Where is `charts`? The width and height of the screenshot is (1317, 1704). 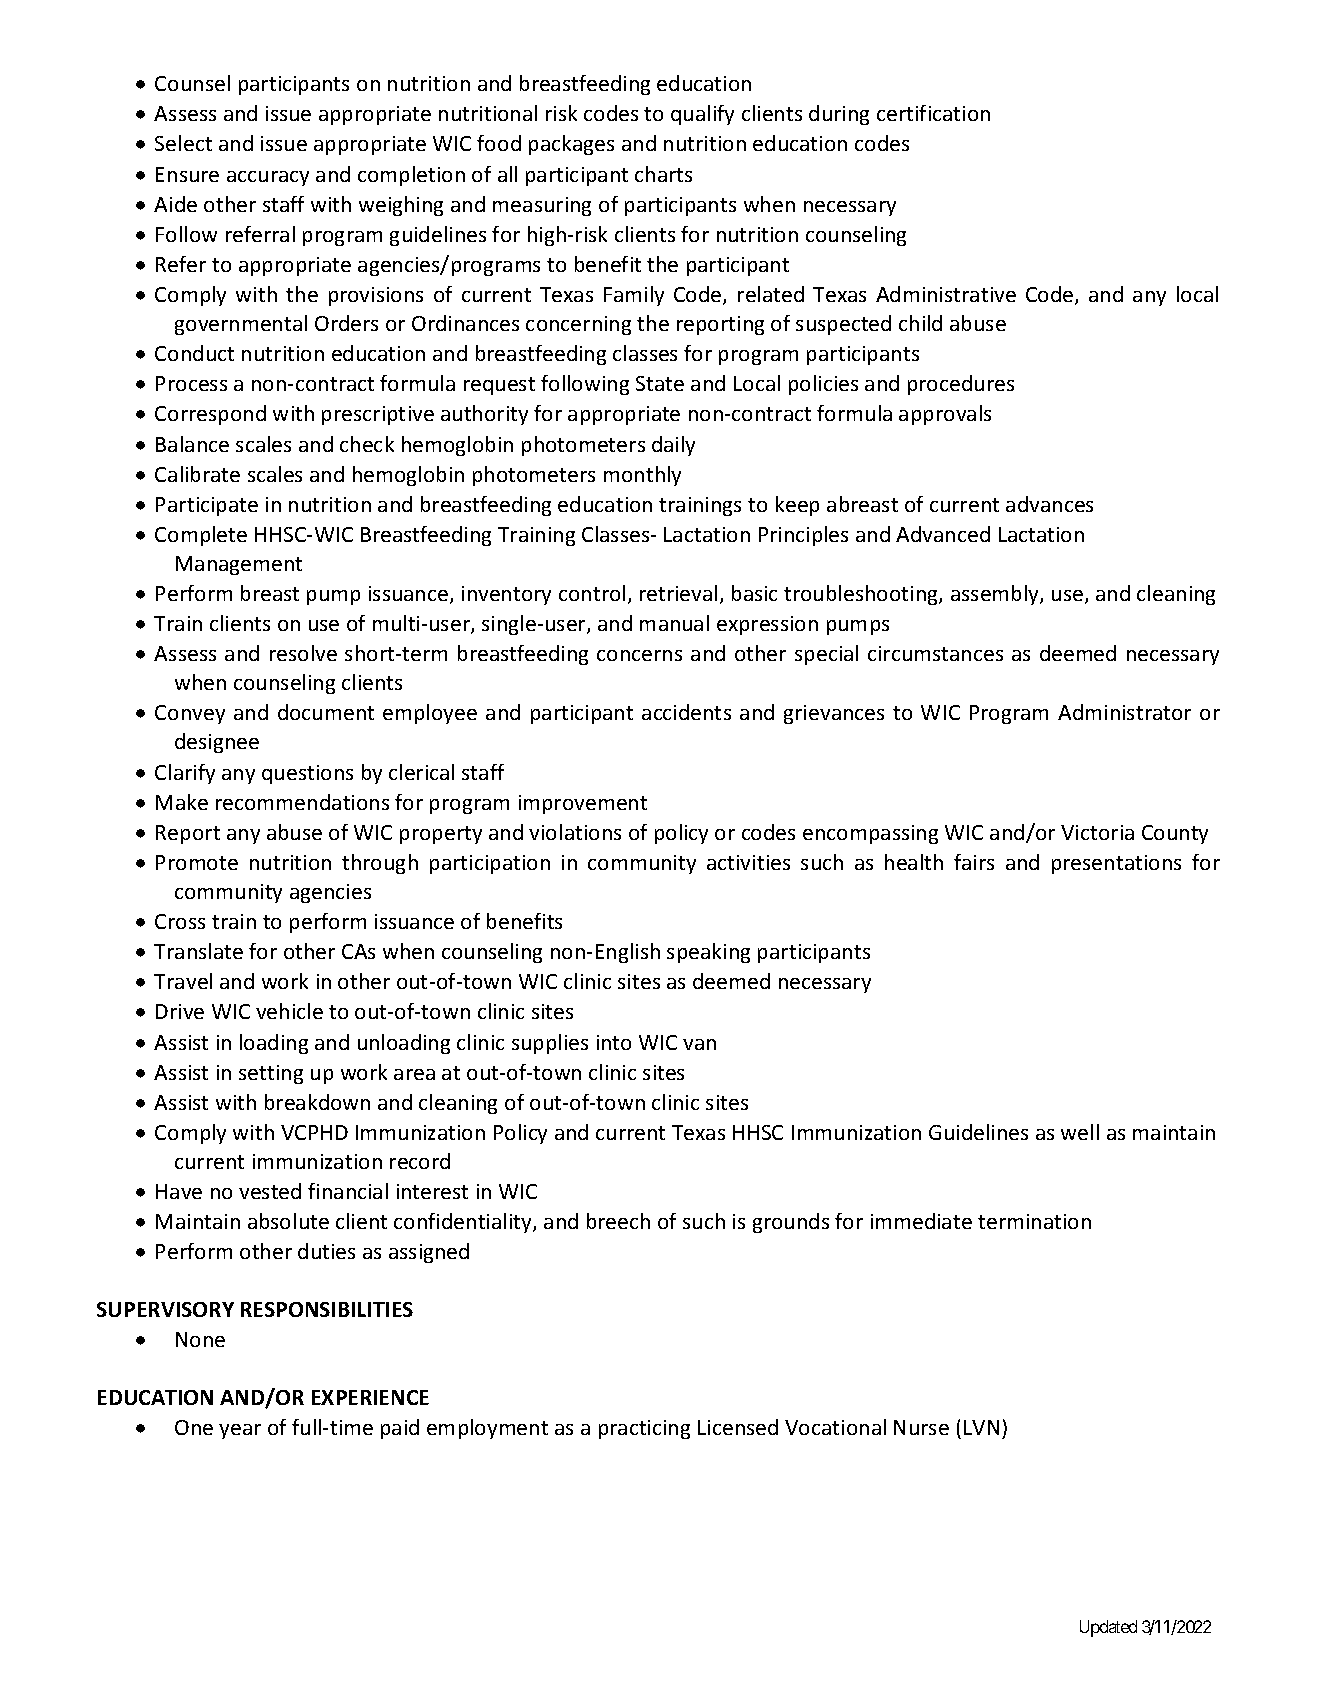
charts is located at coordinates (663, 174).
